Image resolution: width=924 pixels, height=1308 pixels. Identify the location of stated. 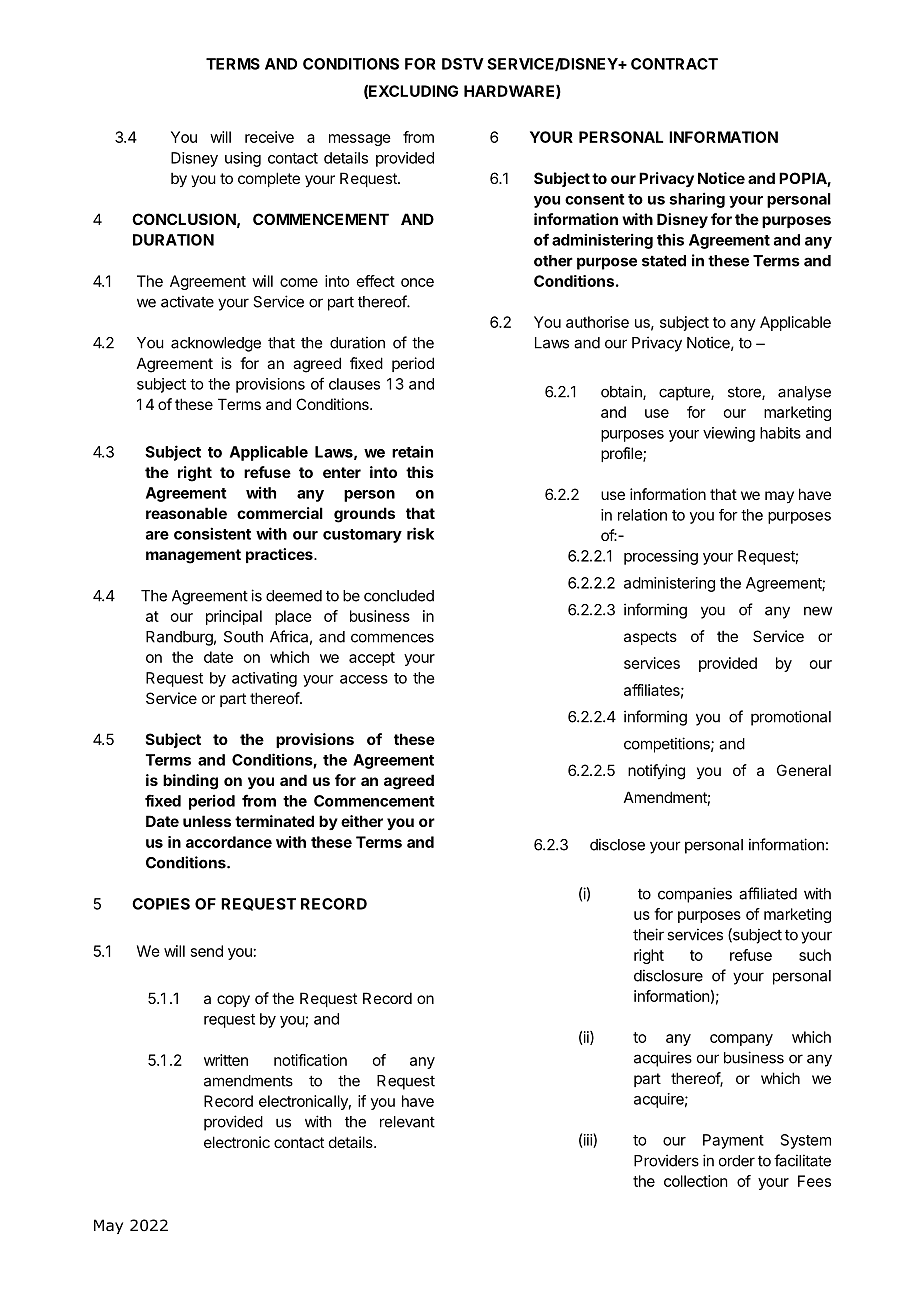
(664, 261).
